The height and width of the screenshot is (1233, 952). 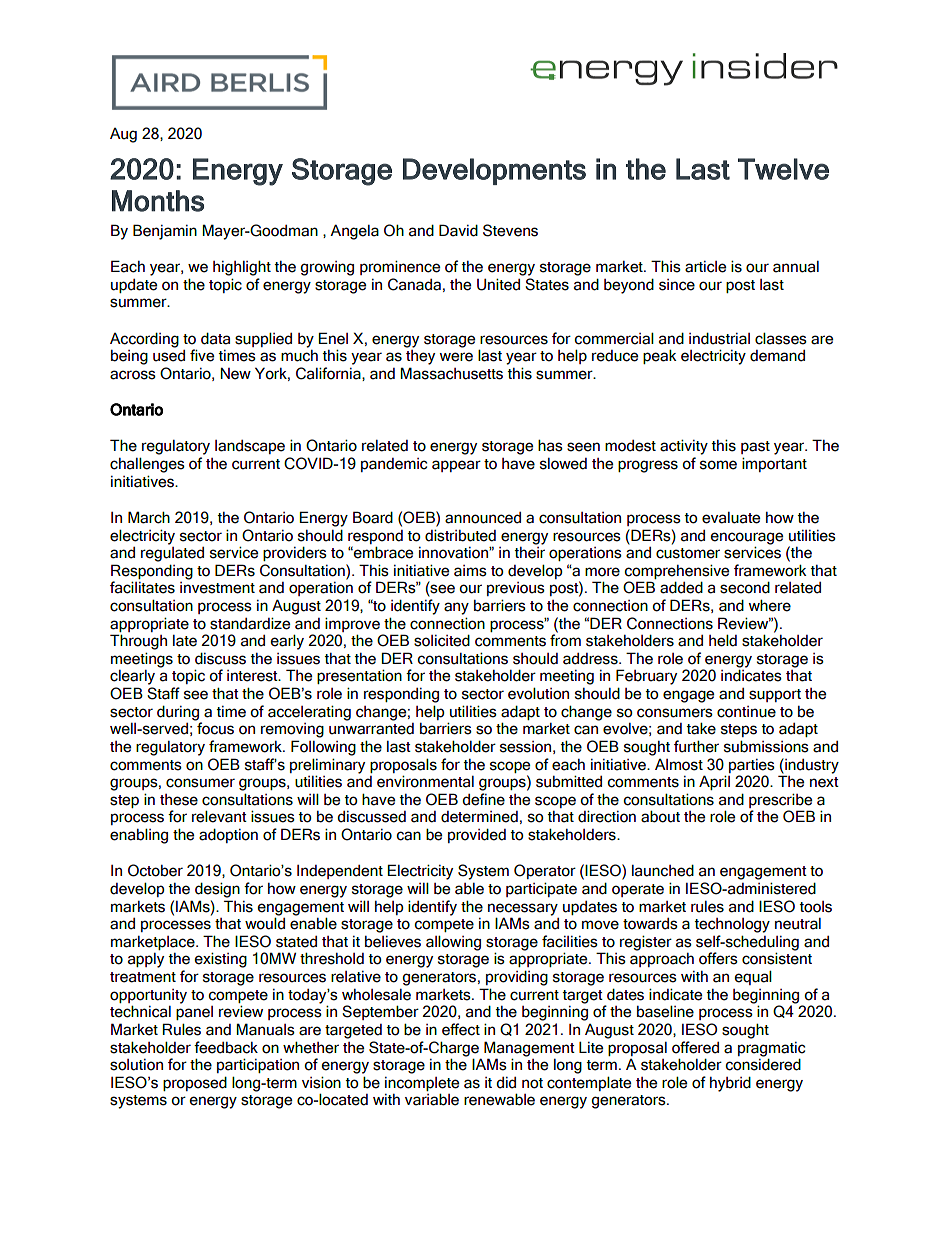 I want to click on David, so click(x=458, y=230).
